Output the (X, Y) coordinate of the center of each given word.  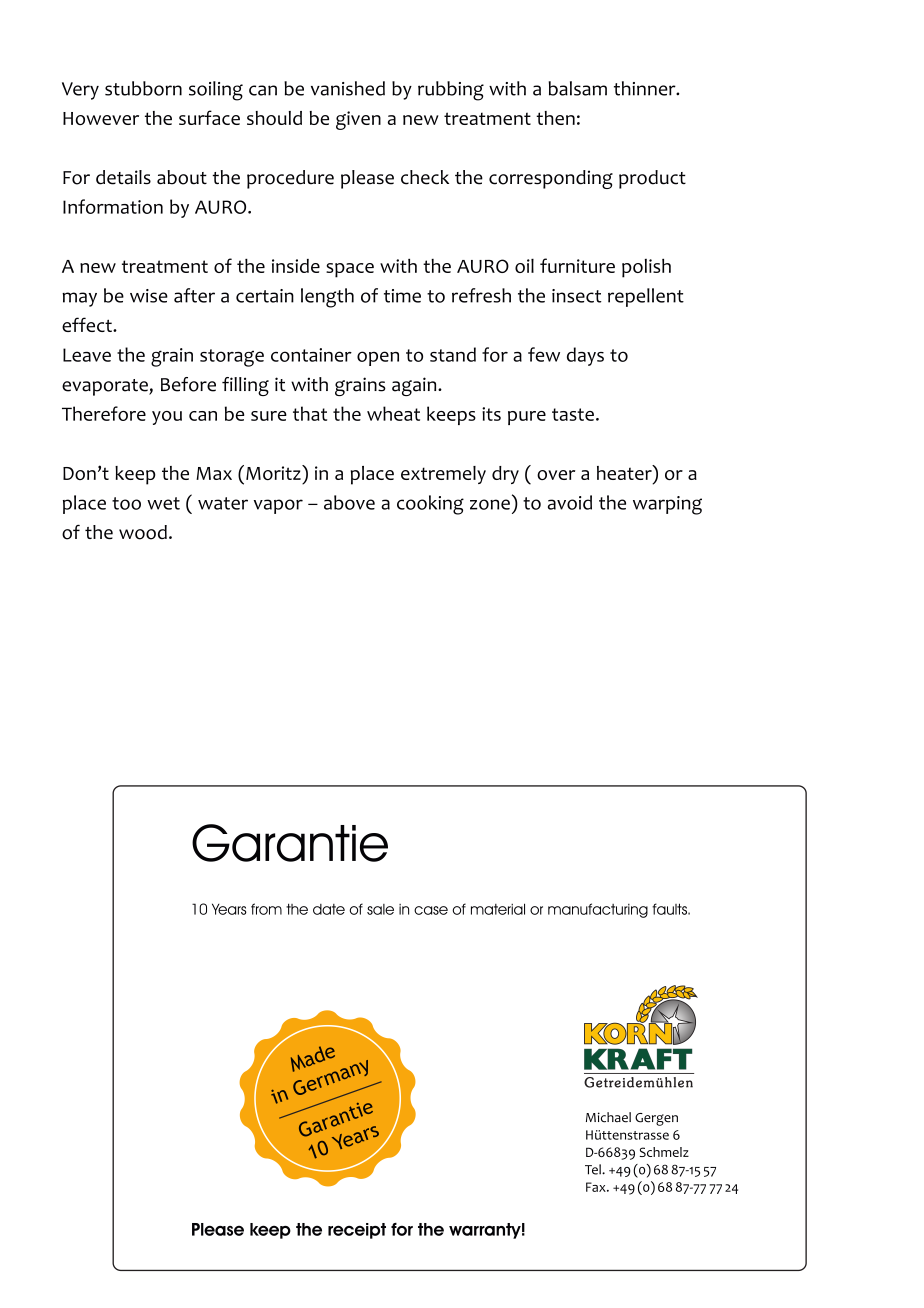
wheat (393, 413)
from (266, 909)
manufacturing (598, 910)
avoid (570, 502)
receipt (357, 1231)
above (349, 502)
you (167, 418)
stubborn (143, 88)
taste (573, 414)
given (358, 120)
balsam (578, 88)
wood (143, 532)
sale (380, 909)
